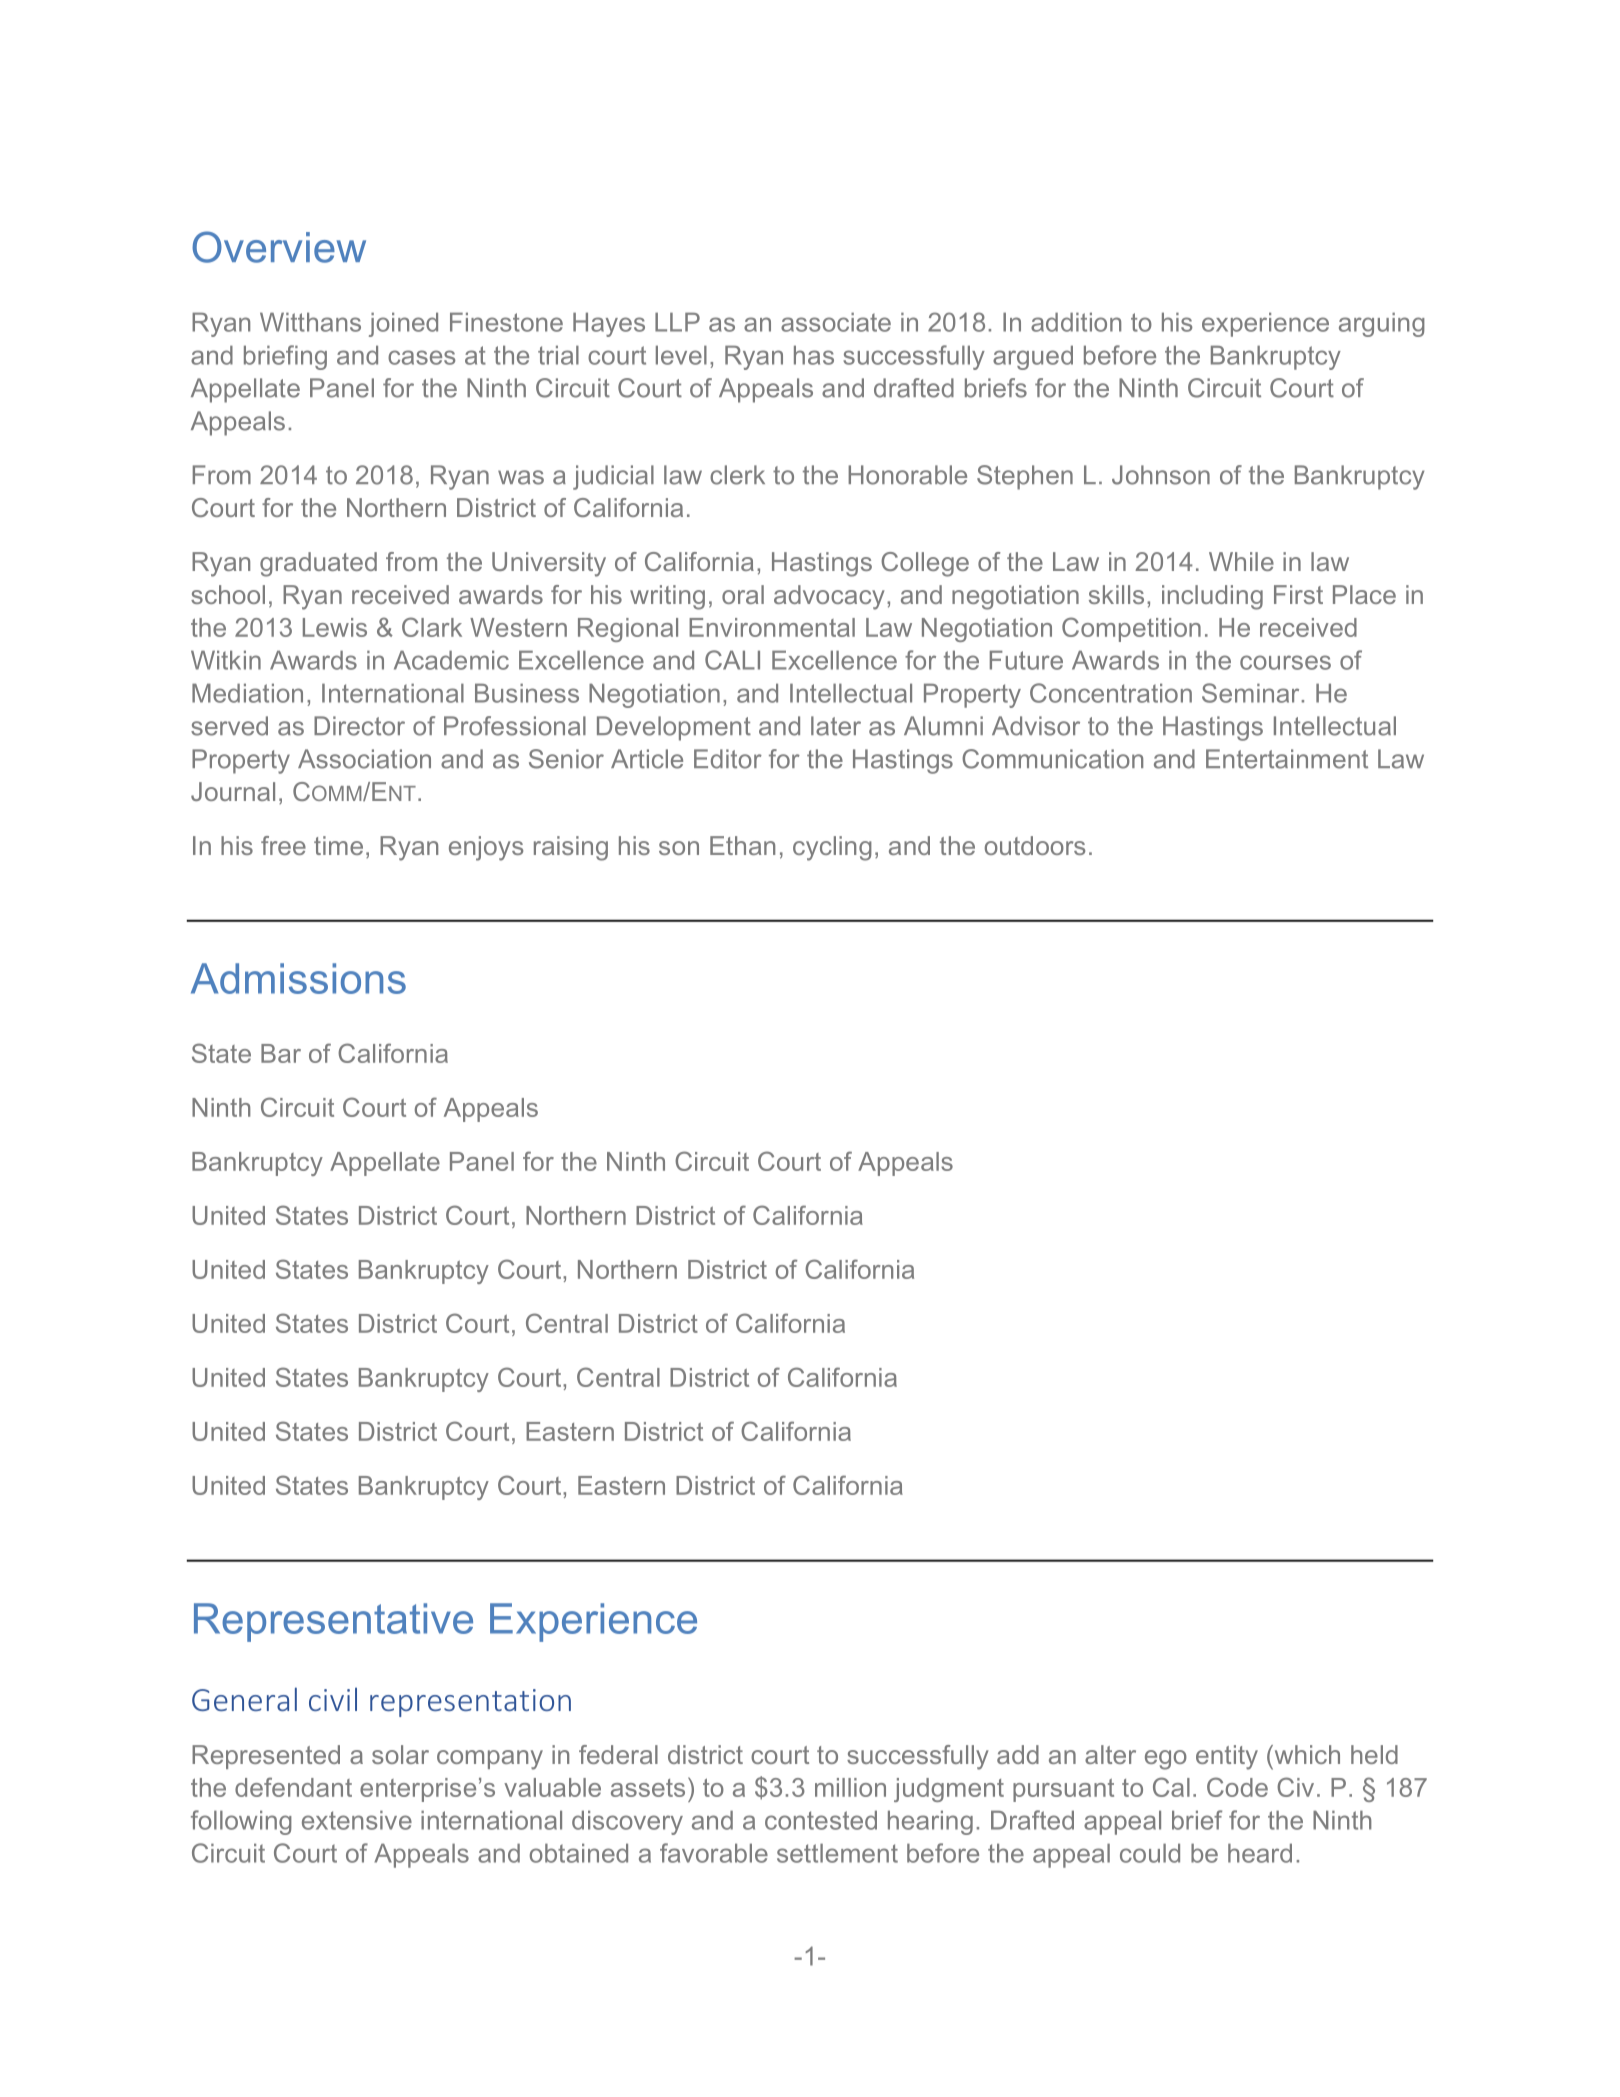 This screenshot has width=1620, height=2097. Describe the element at coordinates (1237, 1787) in the screenshot. I see `Code` at that location.
